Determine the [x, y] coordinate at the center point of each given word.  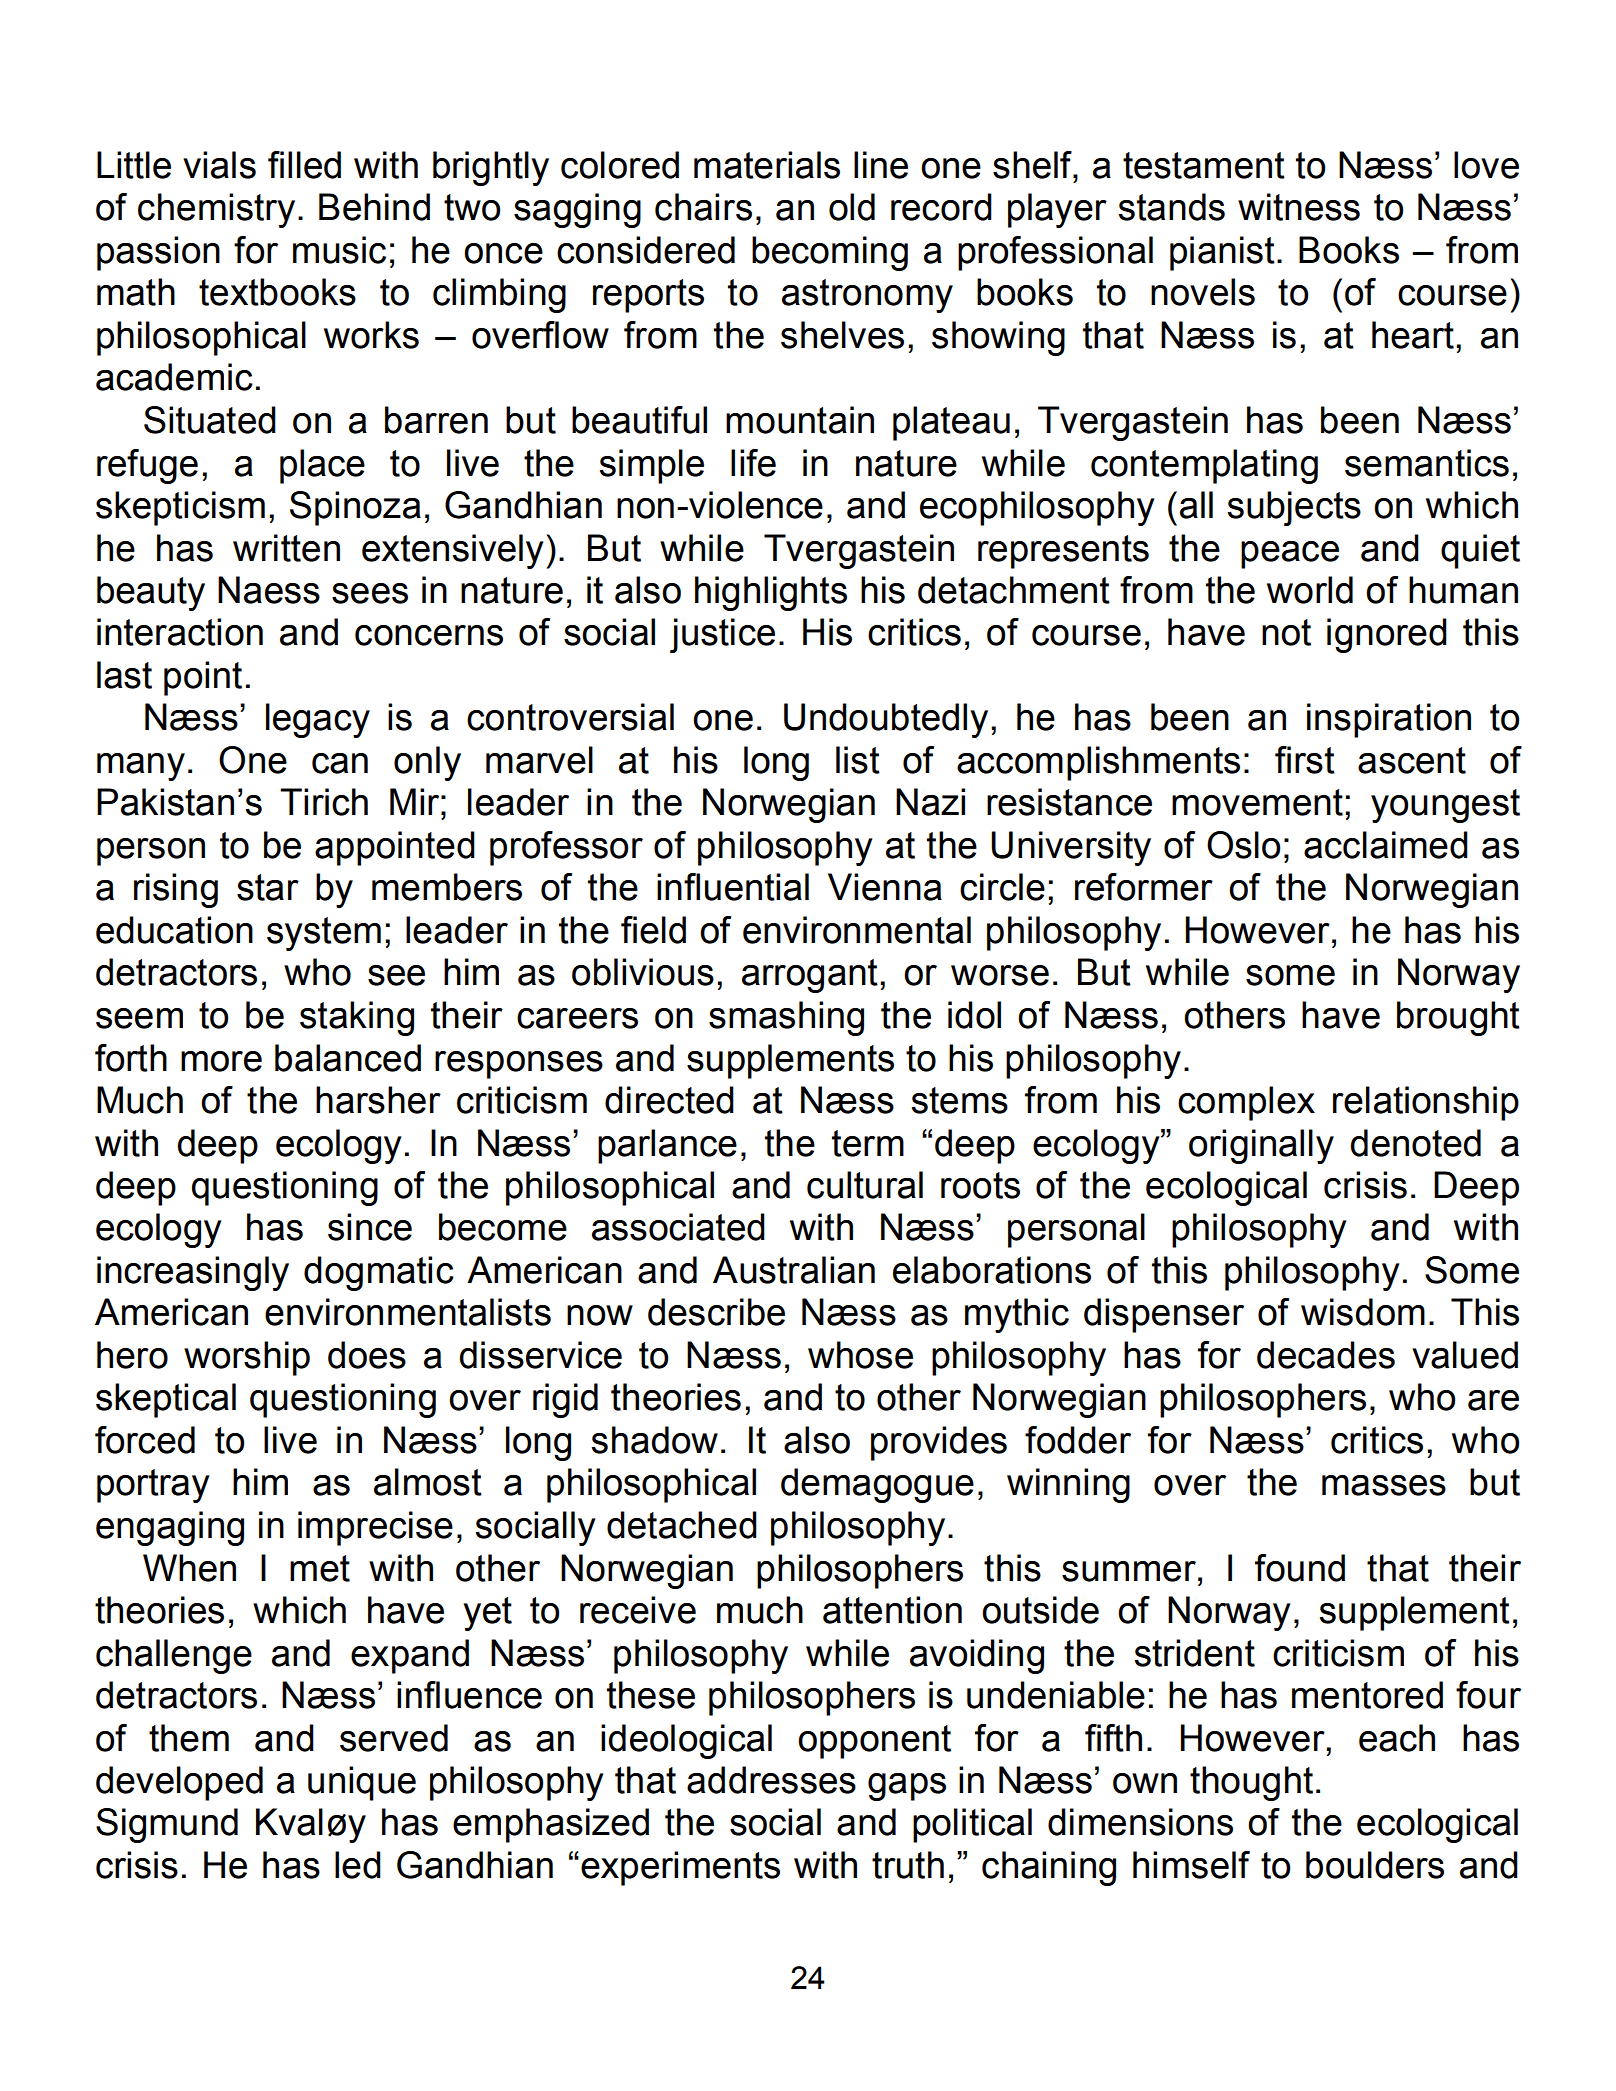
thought [1251, 1783]
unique [362, 1783]
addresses [771, 1780]
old [852, 207]
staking [357, 1018]
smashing [786, 1018]
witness [1299, 207]
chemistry [216, 210]
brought [1458, 1018]
